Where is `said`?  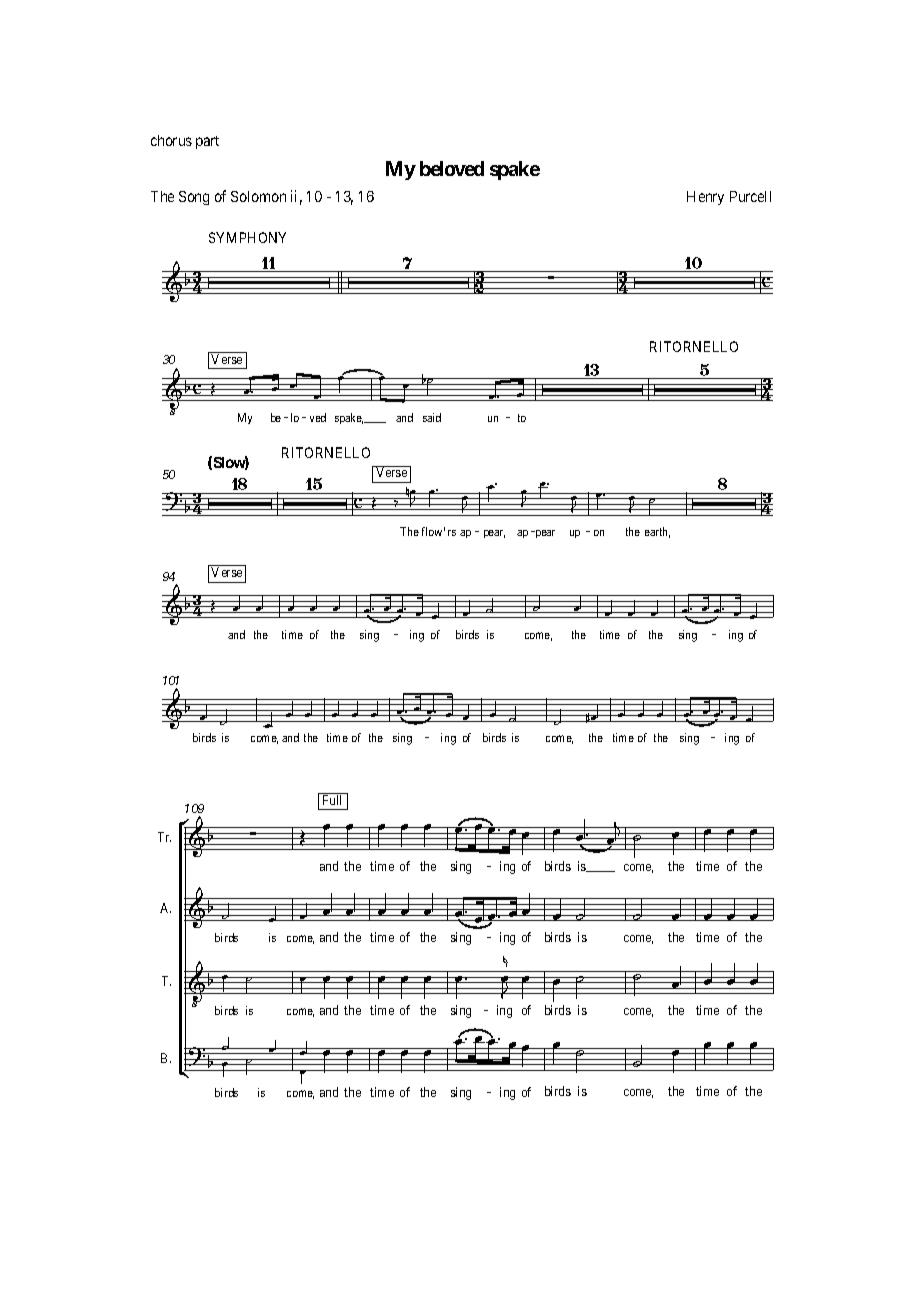
said is located at coordinates (432, 417).
